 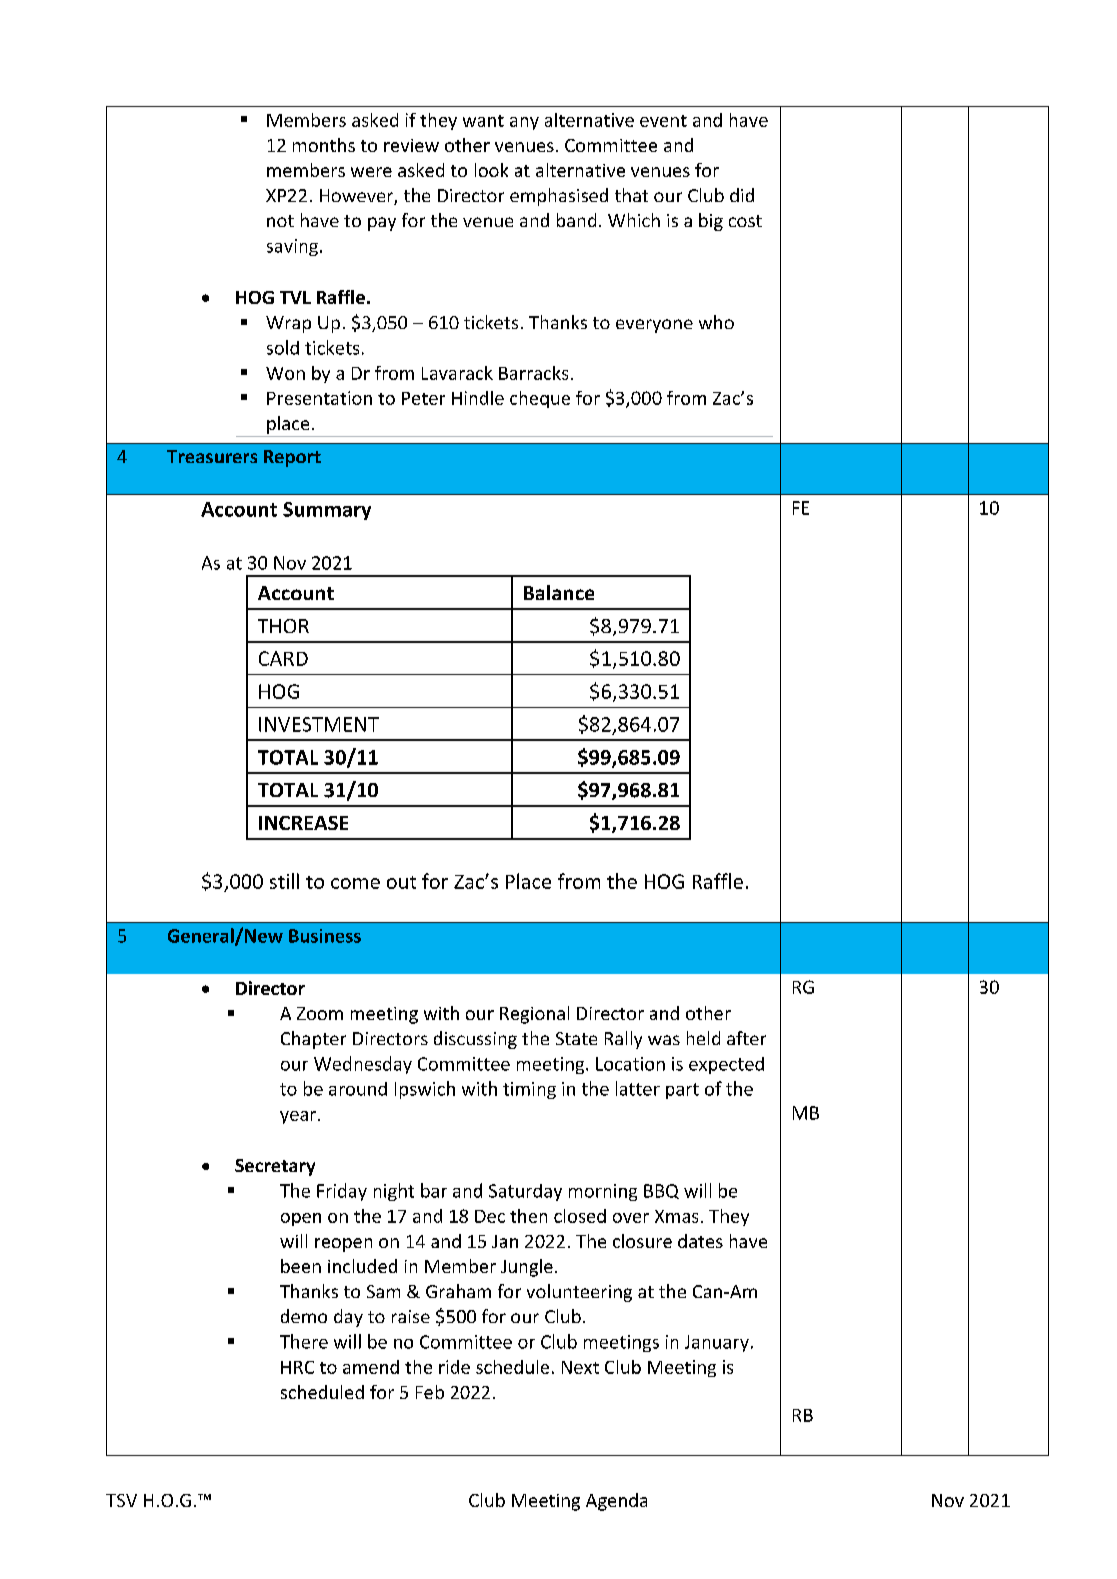 I want to click on not, so click(x=280, y=221).
